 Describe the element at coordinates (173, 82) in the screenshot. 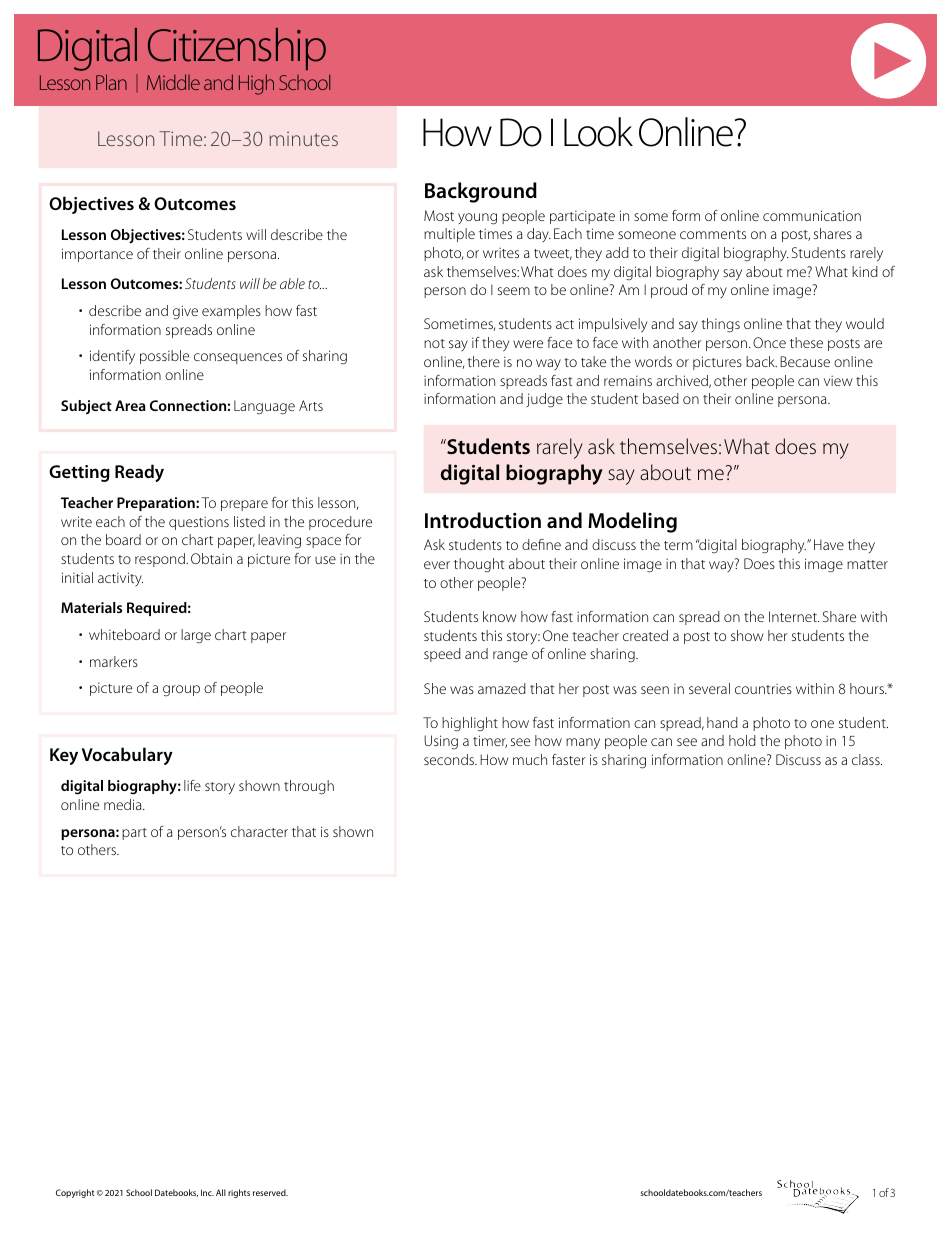

I see `Middle` at that location.
